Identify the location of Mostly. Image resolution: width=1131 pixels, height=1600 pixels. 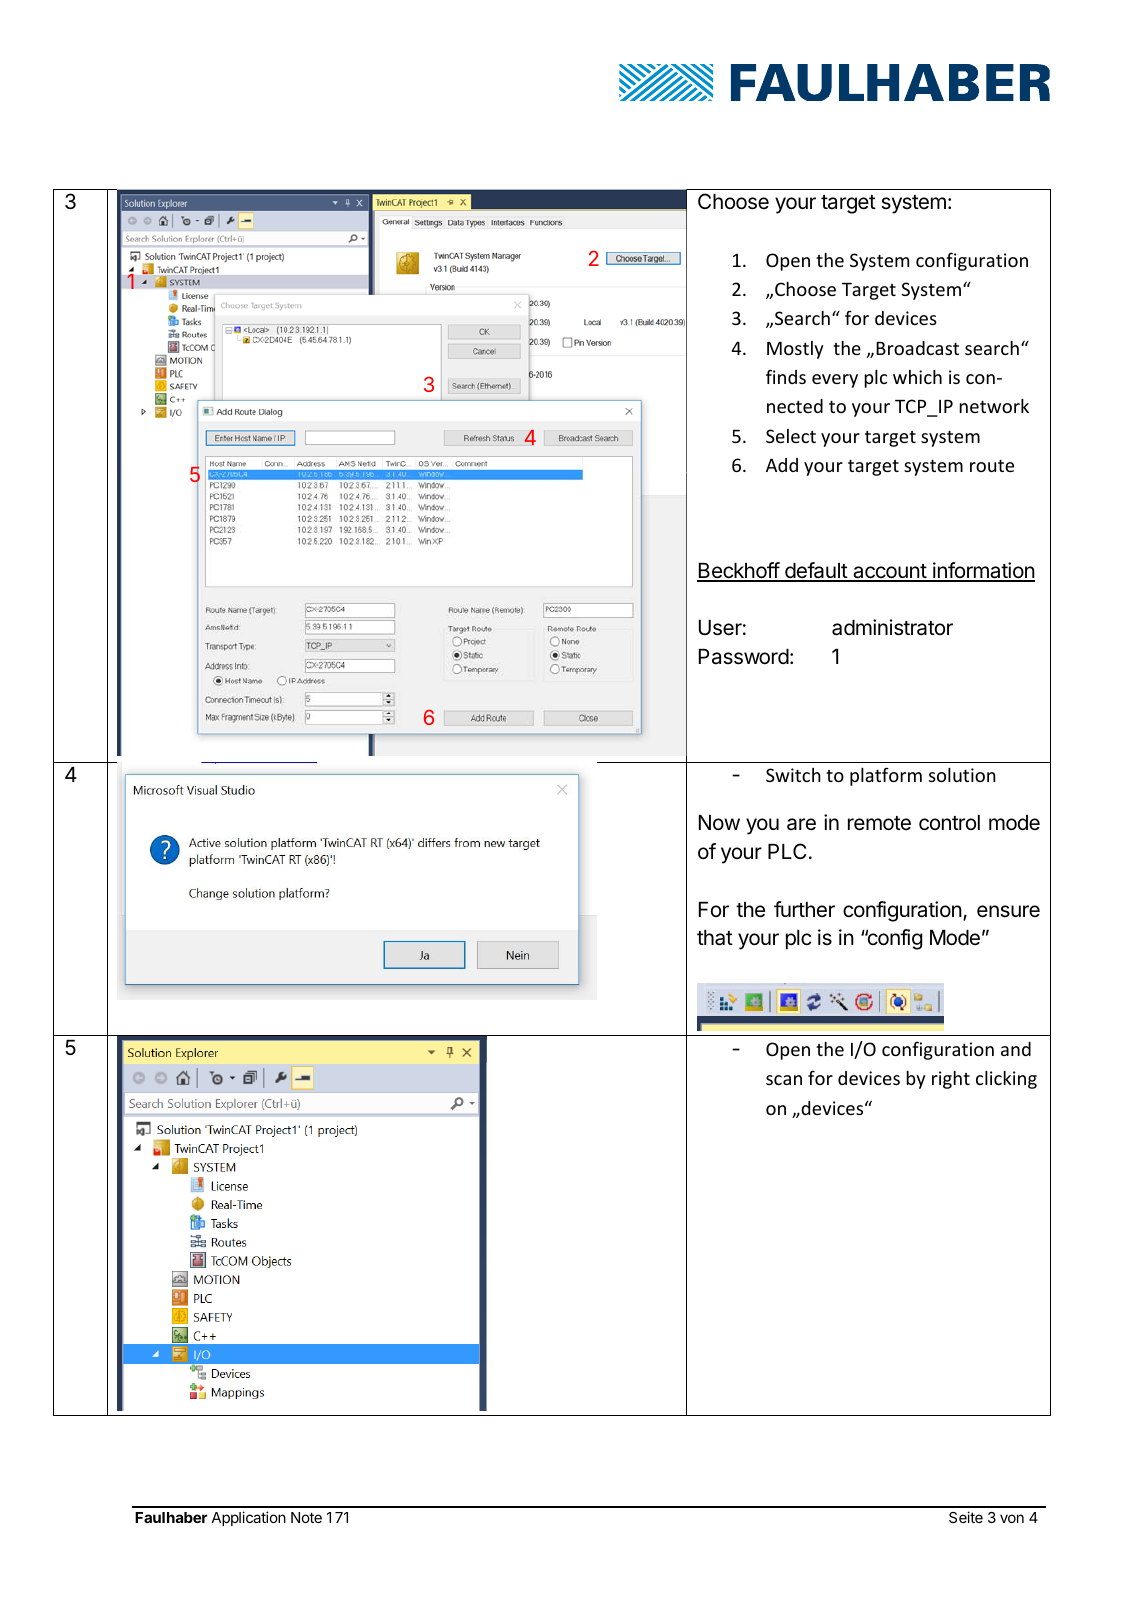
(795, 350).
